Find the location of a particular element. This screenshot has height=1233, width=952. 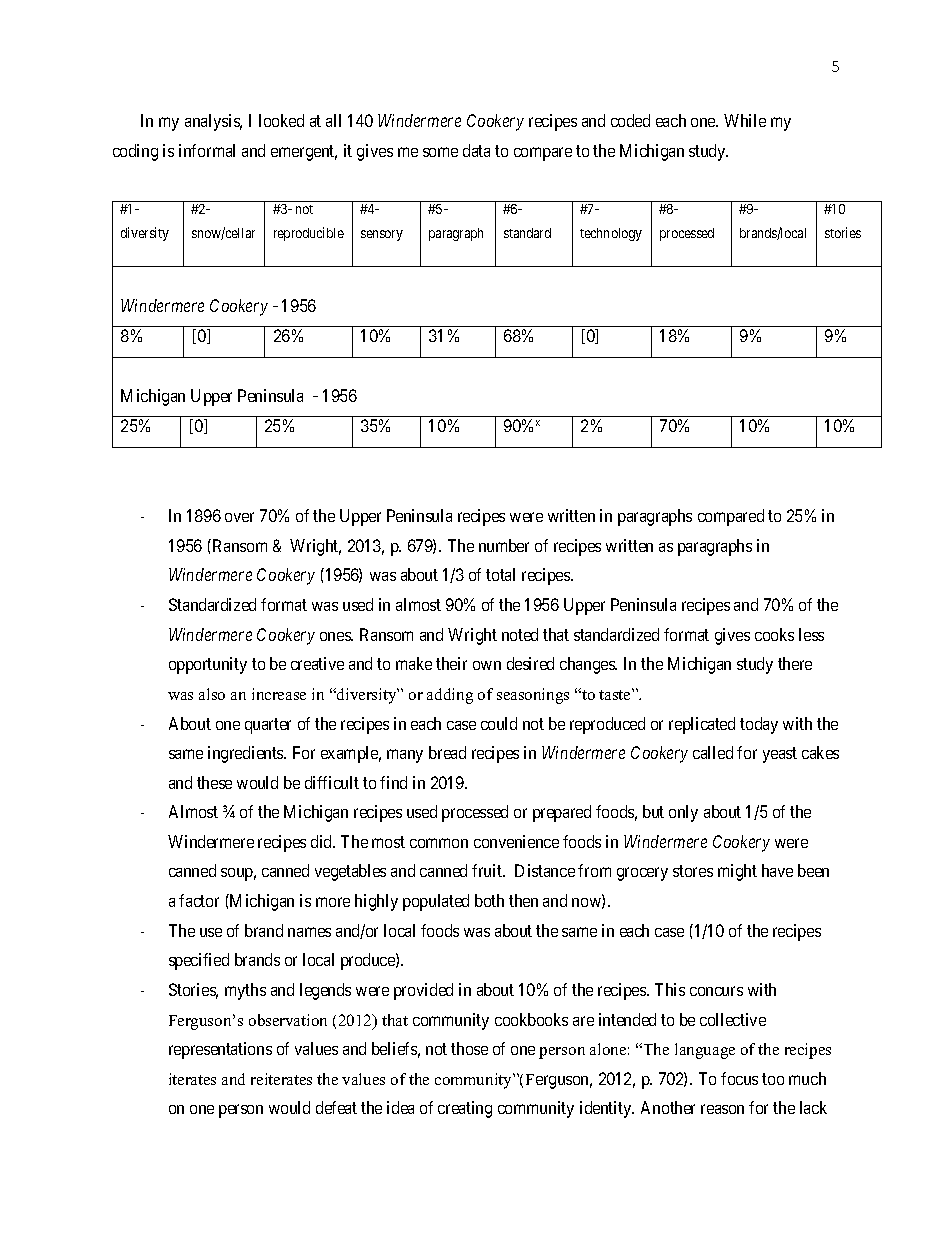

over is located at coordinates (239, 517).
